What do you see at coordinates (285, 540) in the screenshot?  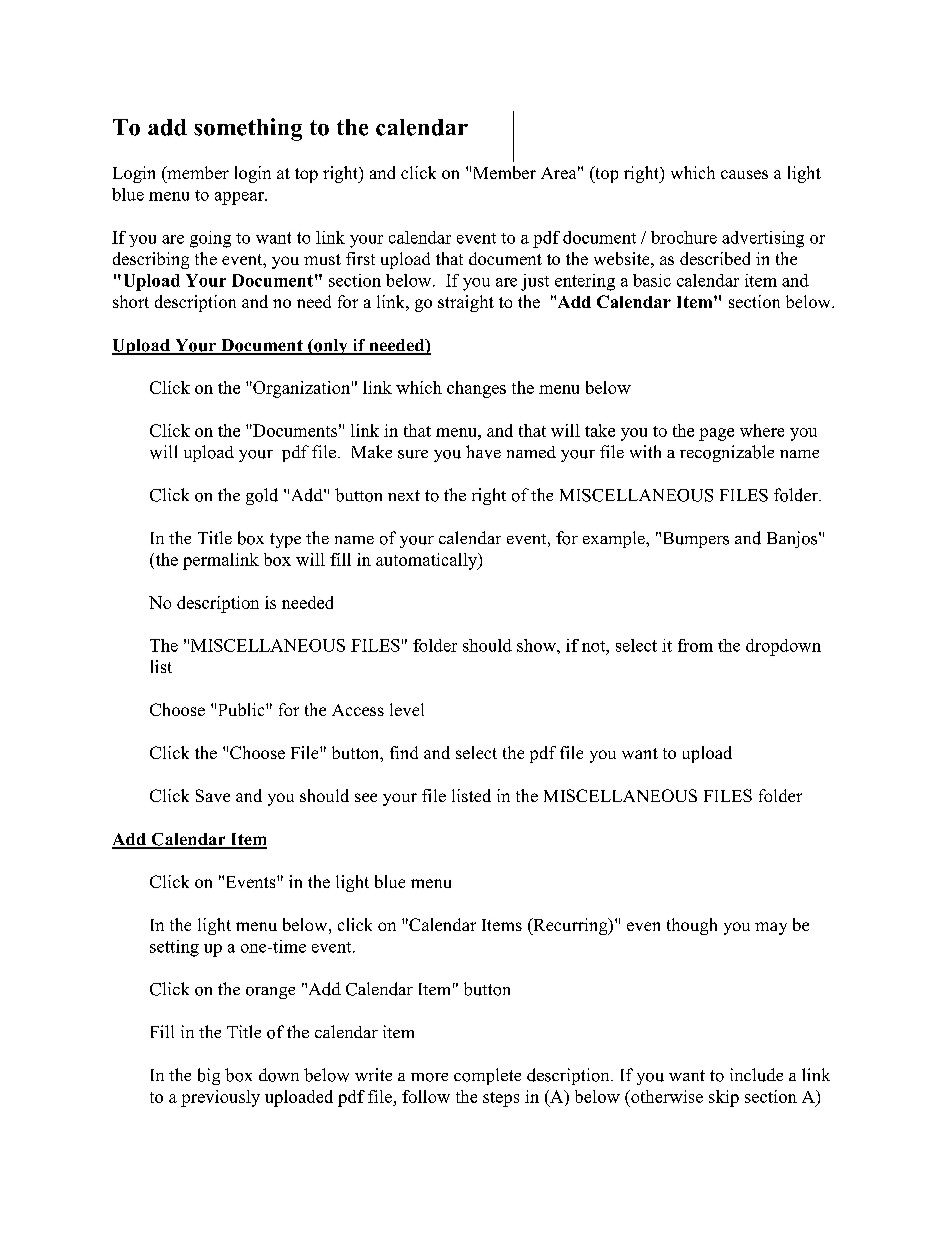 I see `type` at bounding box center [285, 540].
